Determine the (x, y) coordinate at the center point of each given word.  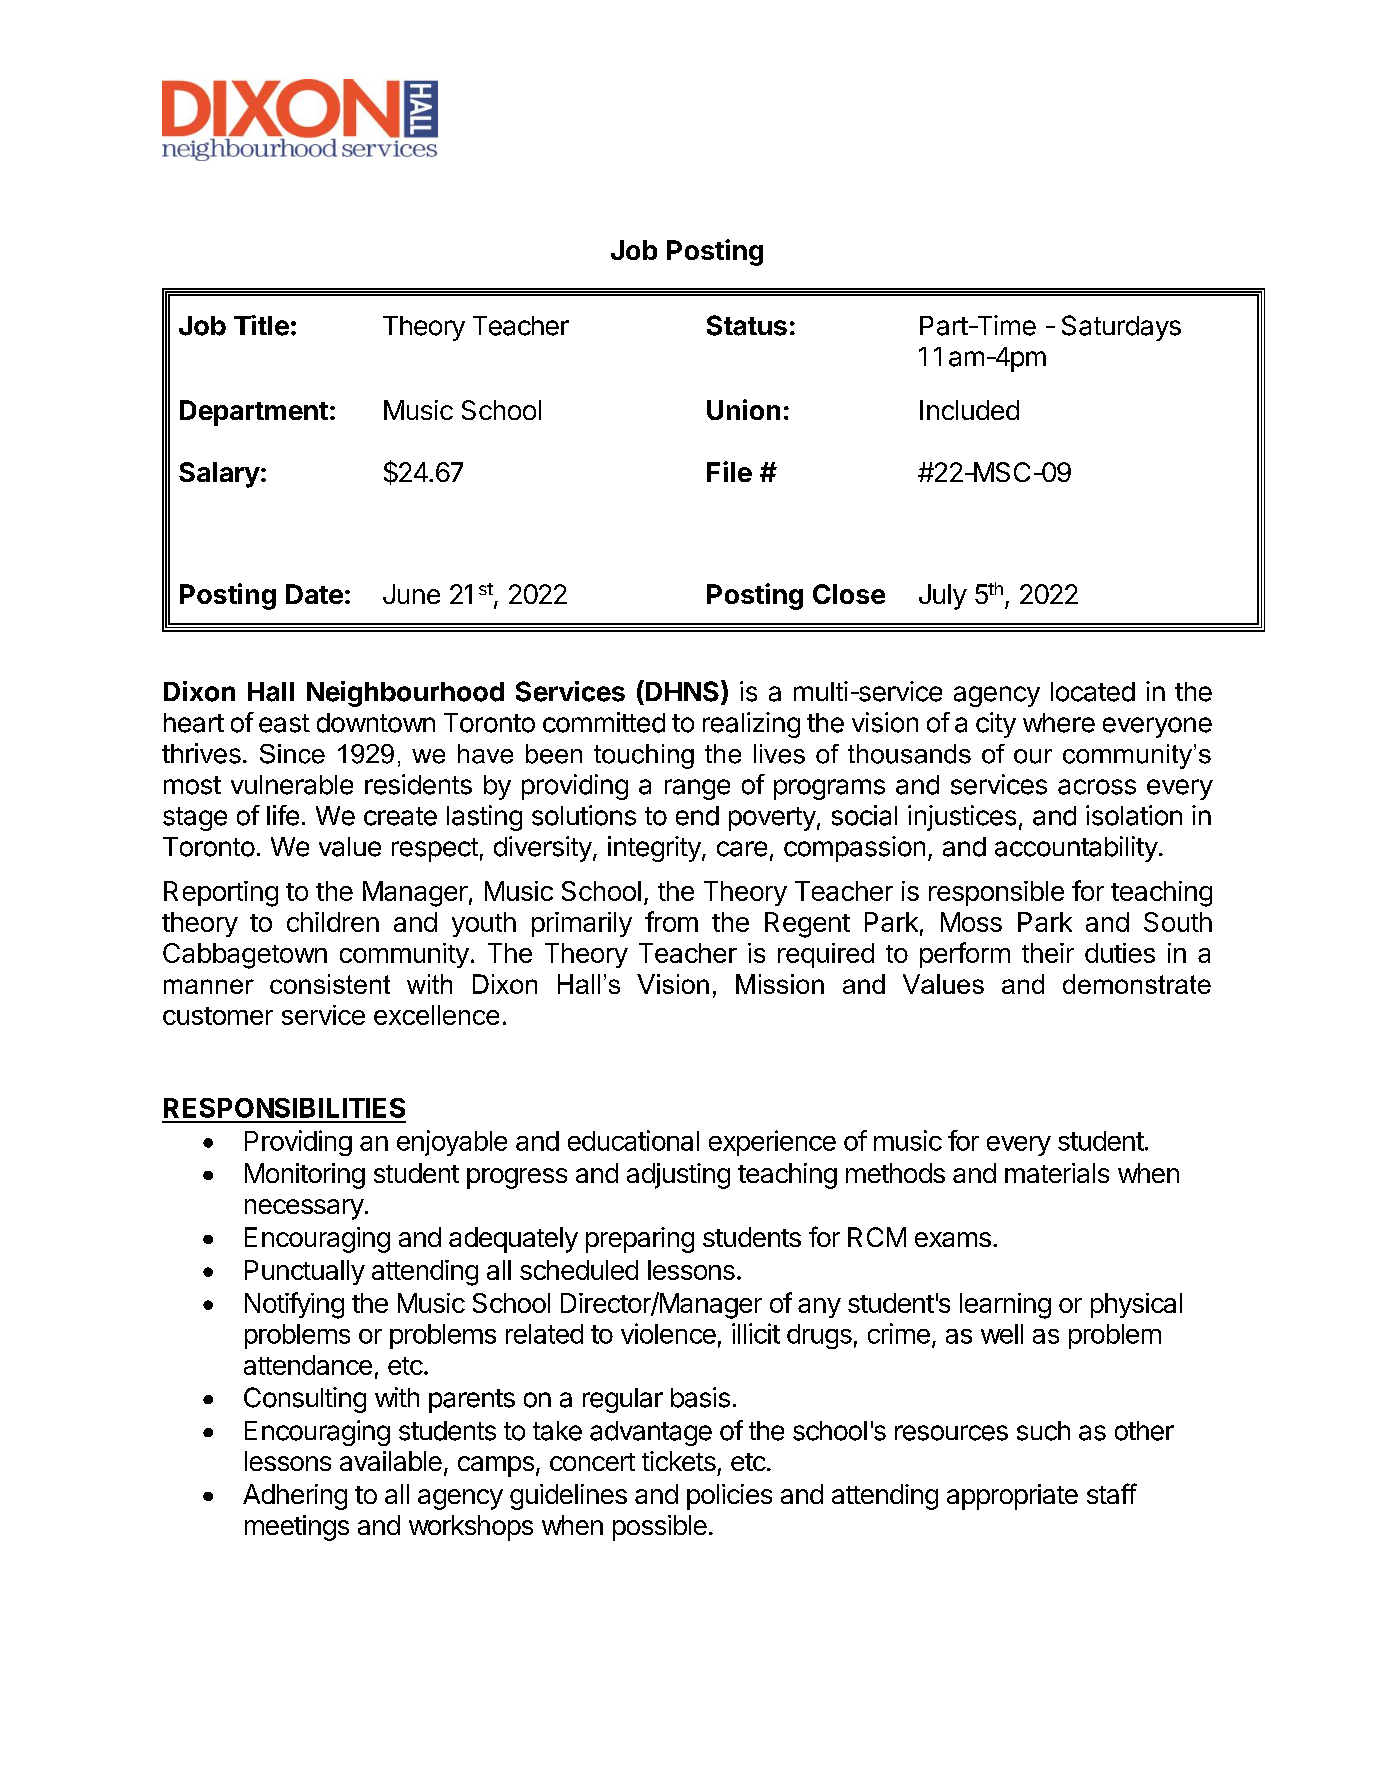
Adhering (295, 1497)
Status (747, 325)
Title (261, 325)
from (671, 921)
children (333, 922)
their (1048, 953)
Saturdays (1121, 328)
